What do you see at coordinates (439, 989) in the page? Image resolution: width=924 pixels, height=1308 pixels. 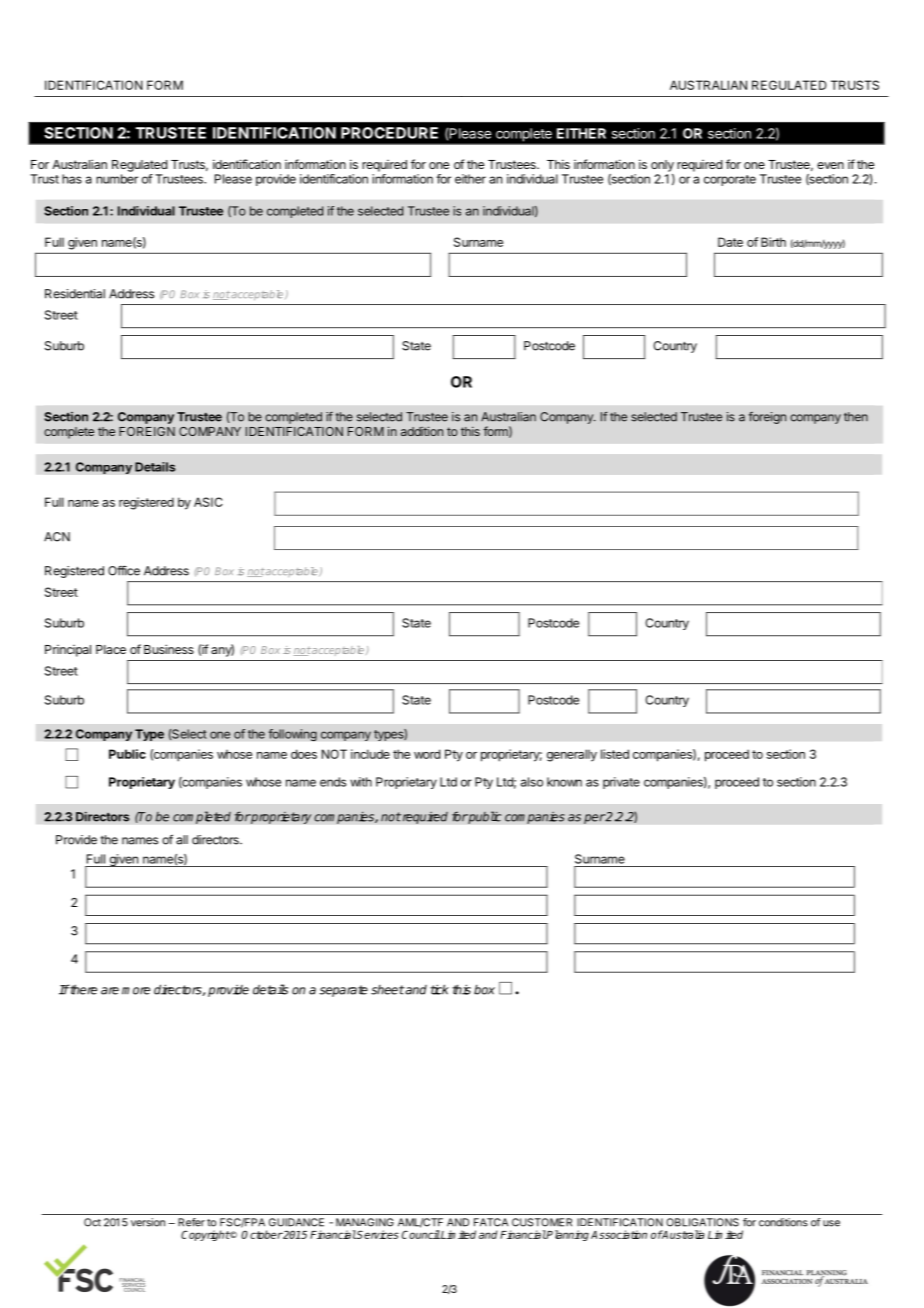 I see `tick` at bounding box center [439, 989].
